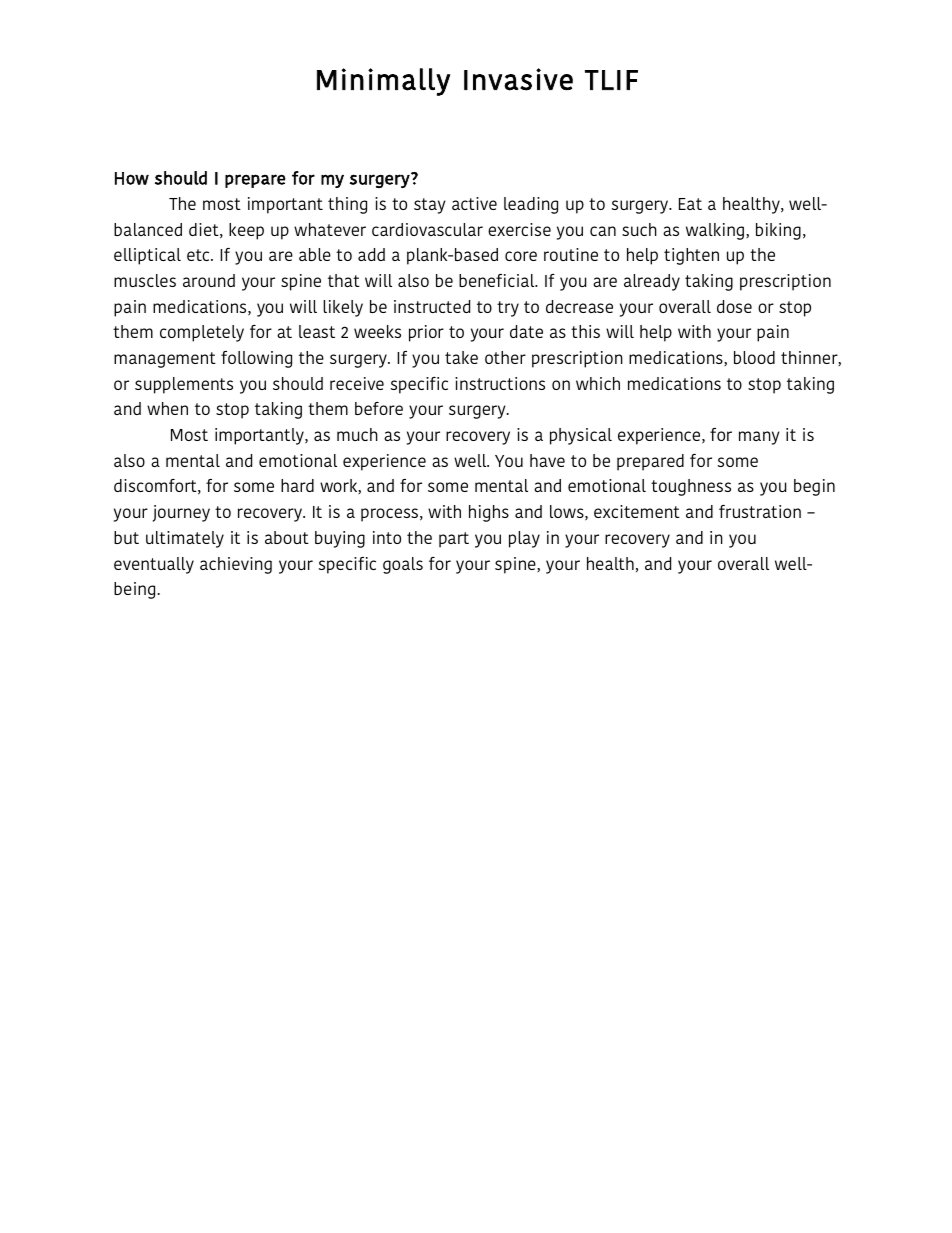 This screenshot has width=952, height=1233. What do you see at coordinates (690, 204) in the screenshot?
I see `Eat` at bounding box center [690, 204].
